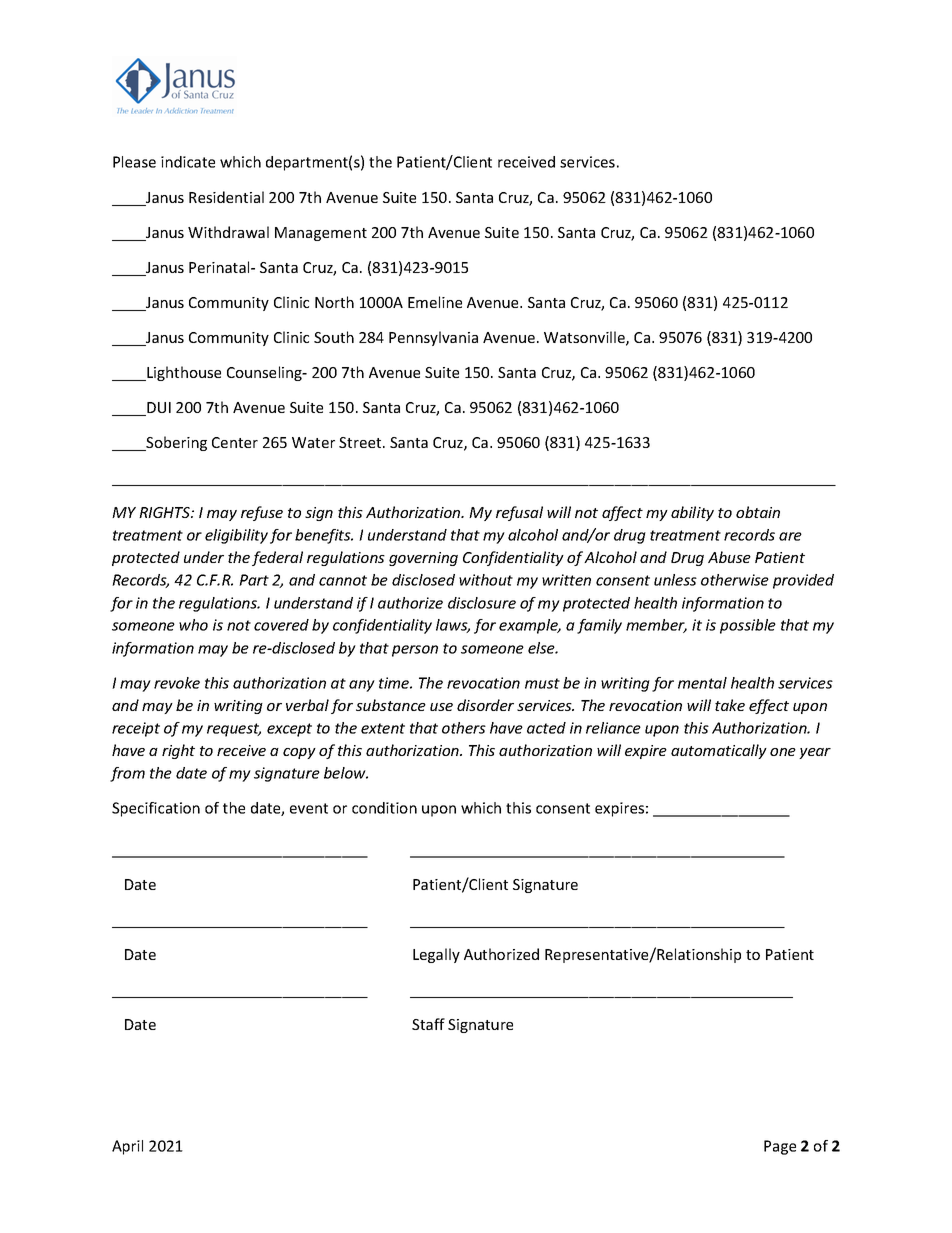  Describe the element at coordinates (235, 442) in the screenshot. I see `Center` at that location.
